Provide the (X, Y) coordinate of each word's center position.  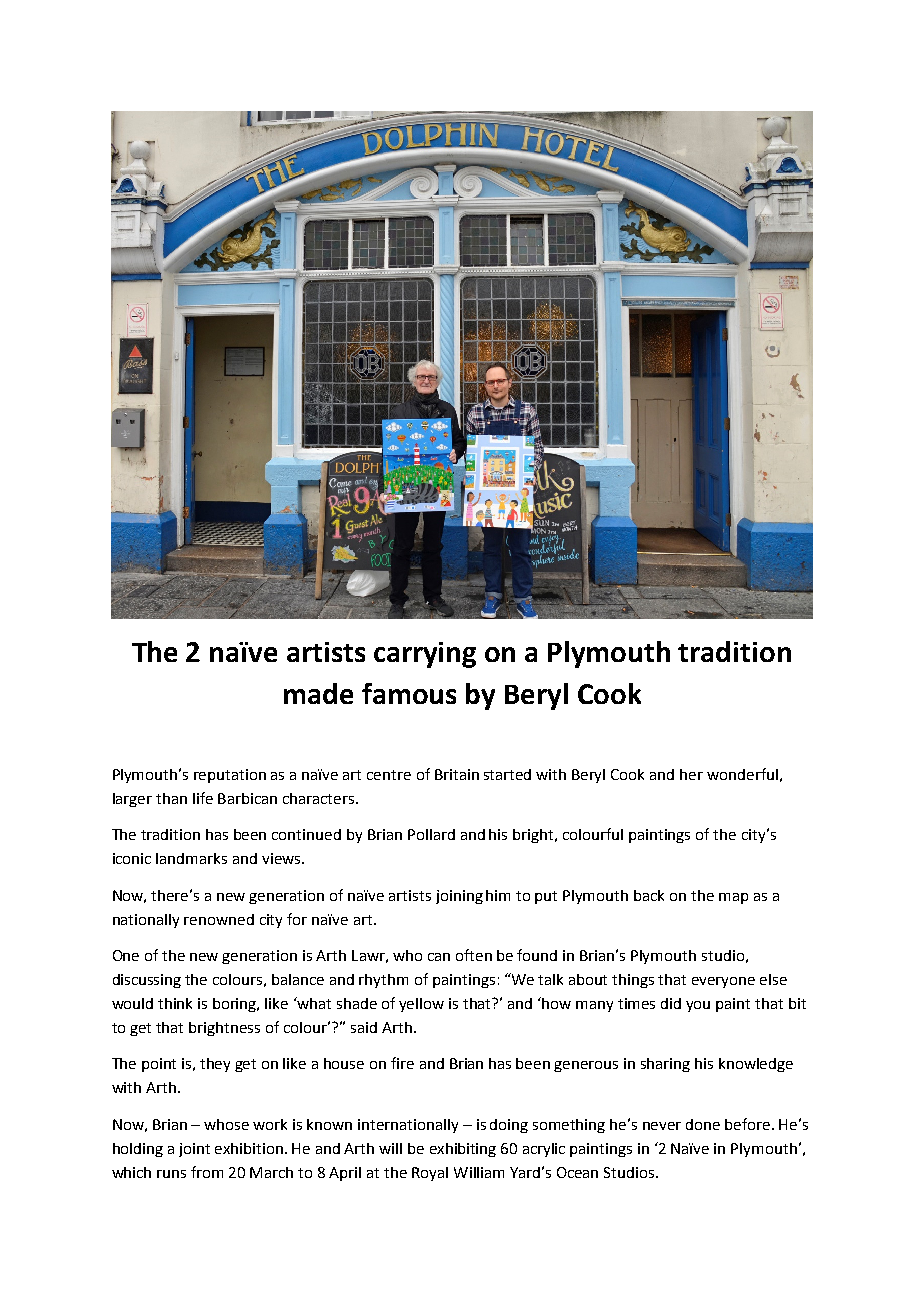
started (507, 774)
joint (194, 1150)
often (474, 955)
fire (402, 1063)
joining (459, 897)
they (215, 1065)
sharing (665, 1065)
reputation (230, 776)
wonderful (742, 774)
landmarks (191, 858)
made (318, 693)
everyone (723, 982)
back (649, 895)
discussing (147, 981)
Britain (457, 774)
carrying (425, 655)
